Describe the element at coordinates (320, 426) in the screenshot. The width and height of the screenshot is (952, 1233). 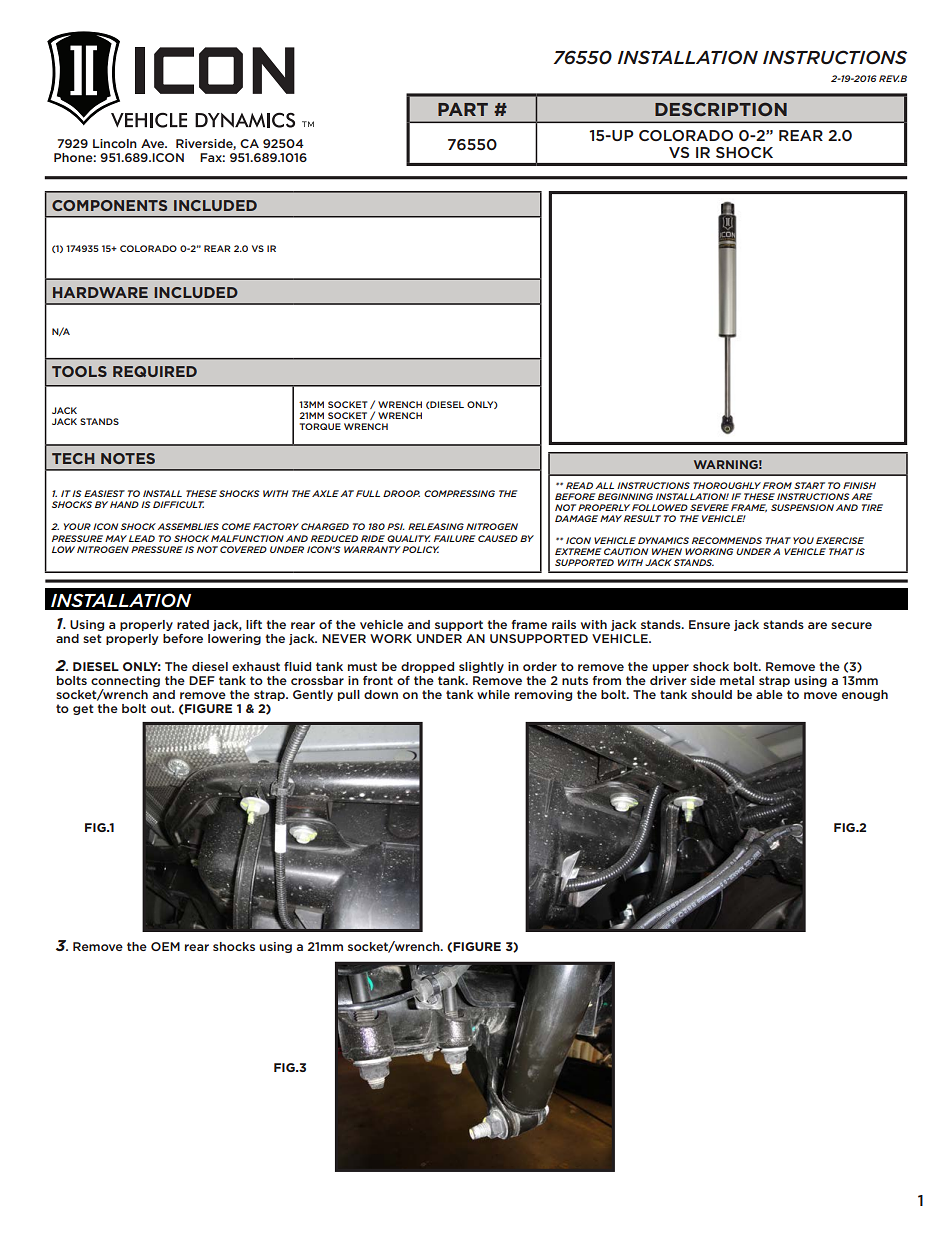
I see `TORQUE` at that location.
